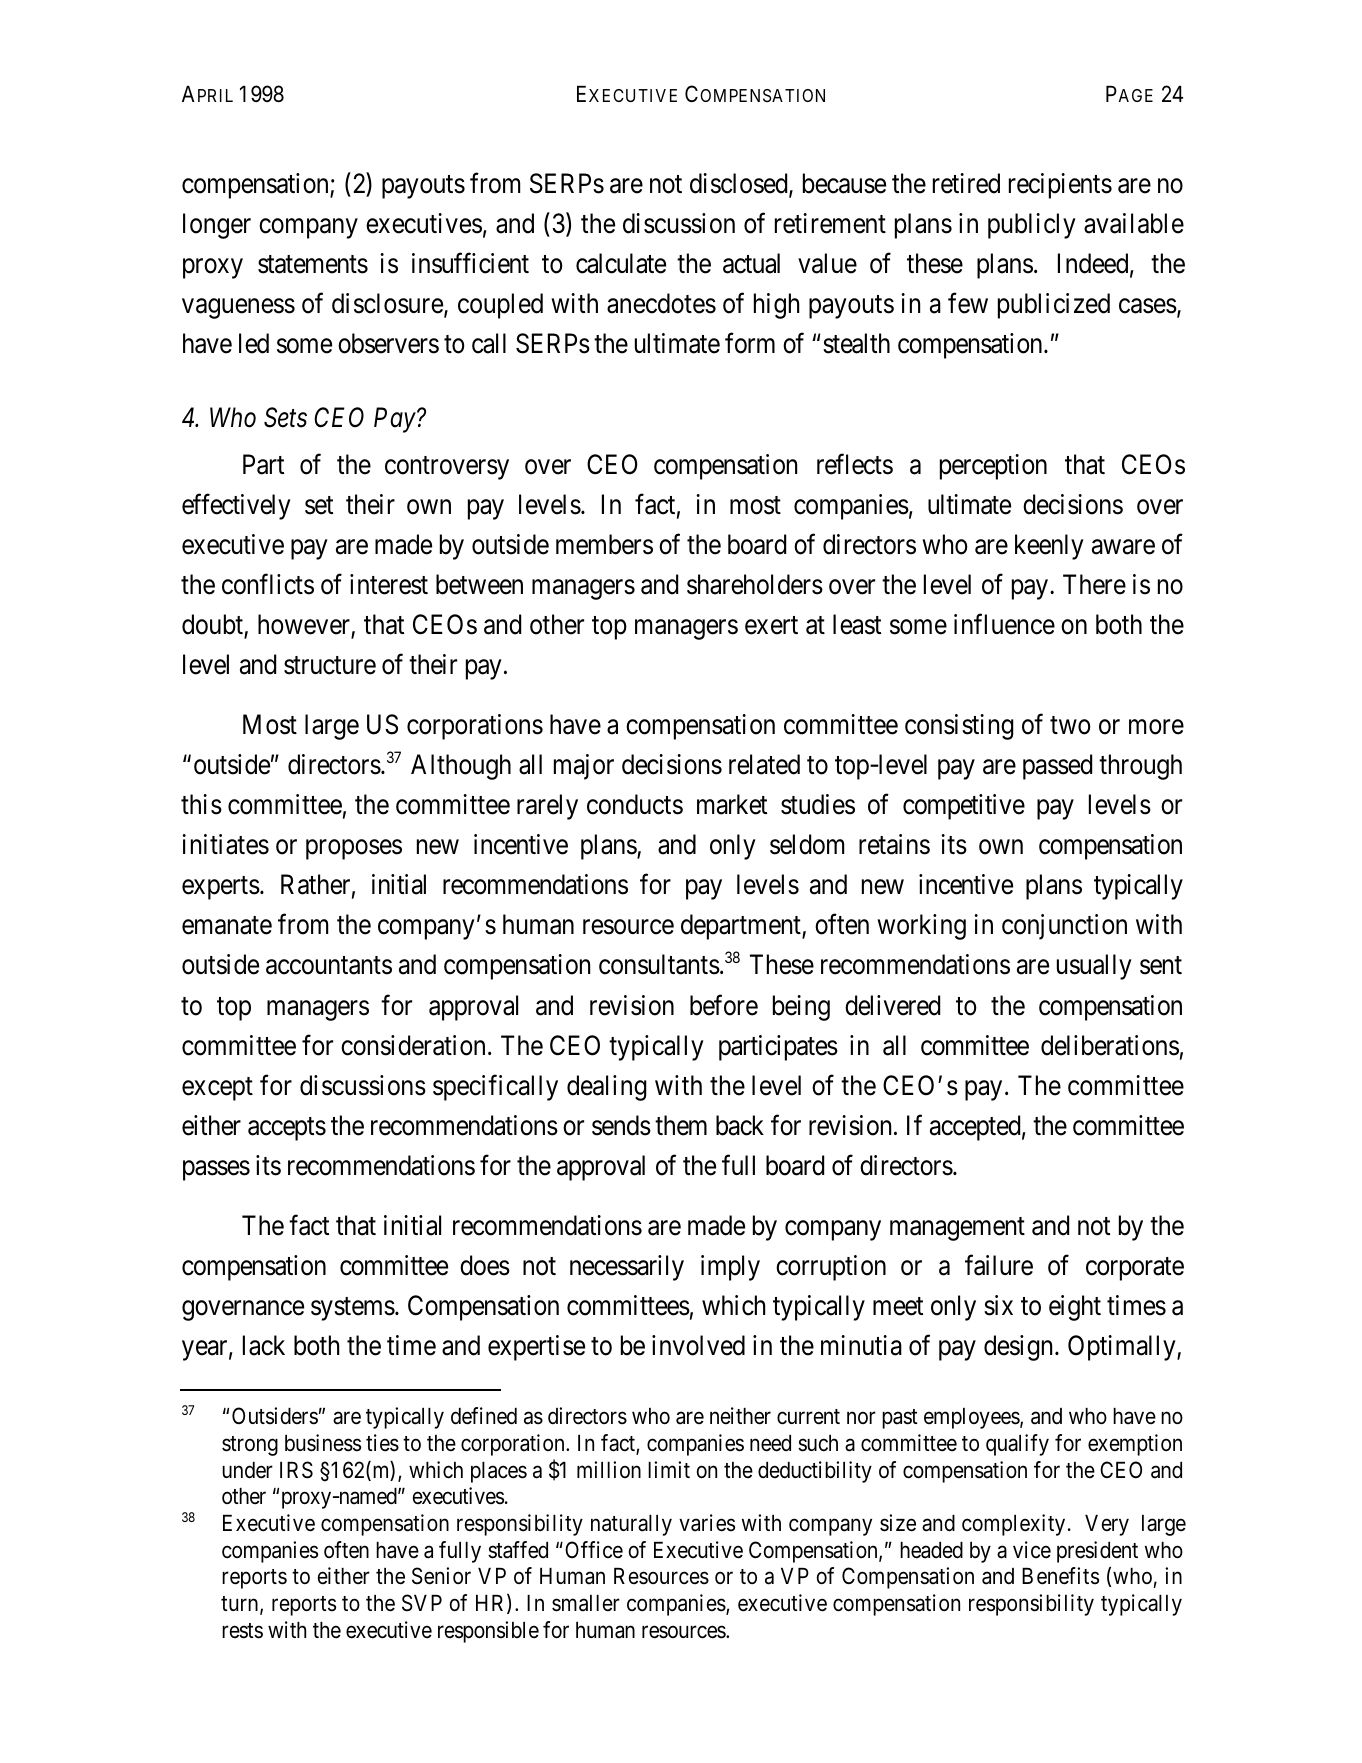  Describe the element at coordinates (1064, 927) in the screenshot. I see `conjunction` at that location.
